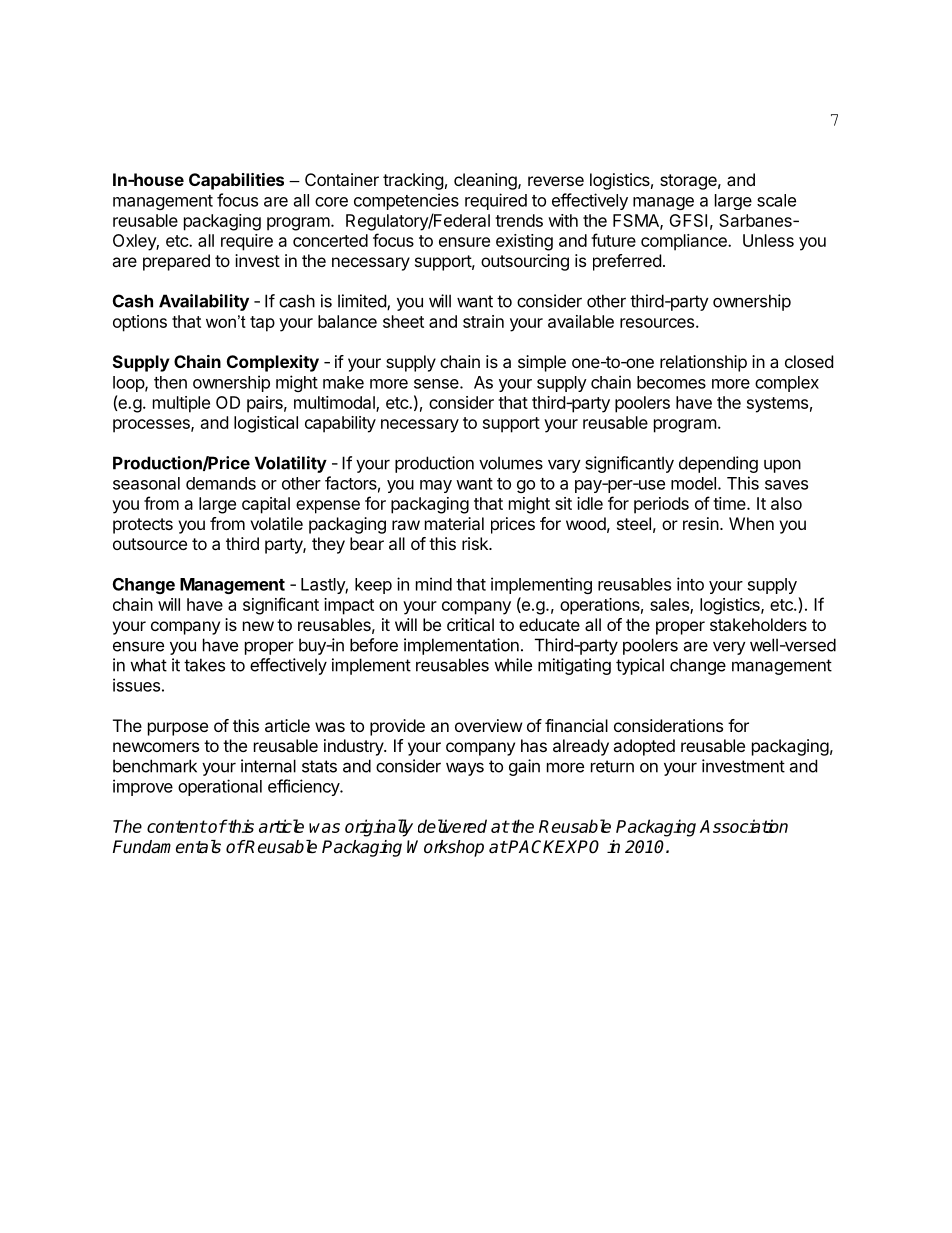  Describe the element at coordinates (511, 463) in the page. I see `volumes` at that location.
